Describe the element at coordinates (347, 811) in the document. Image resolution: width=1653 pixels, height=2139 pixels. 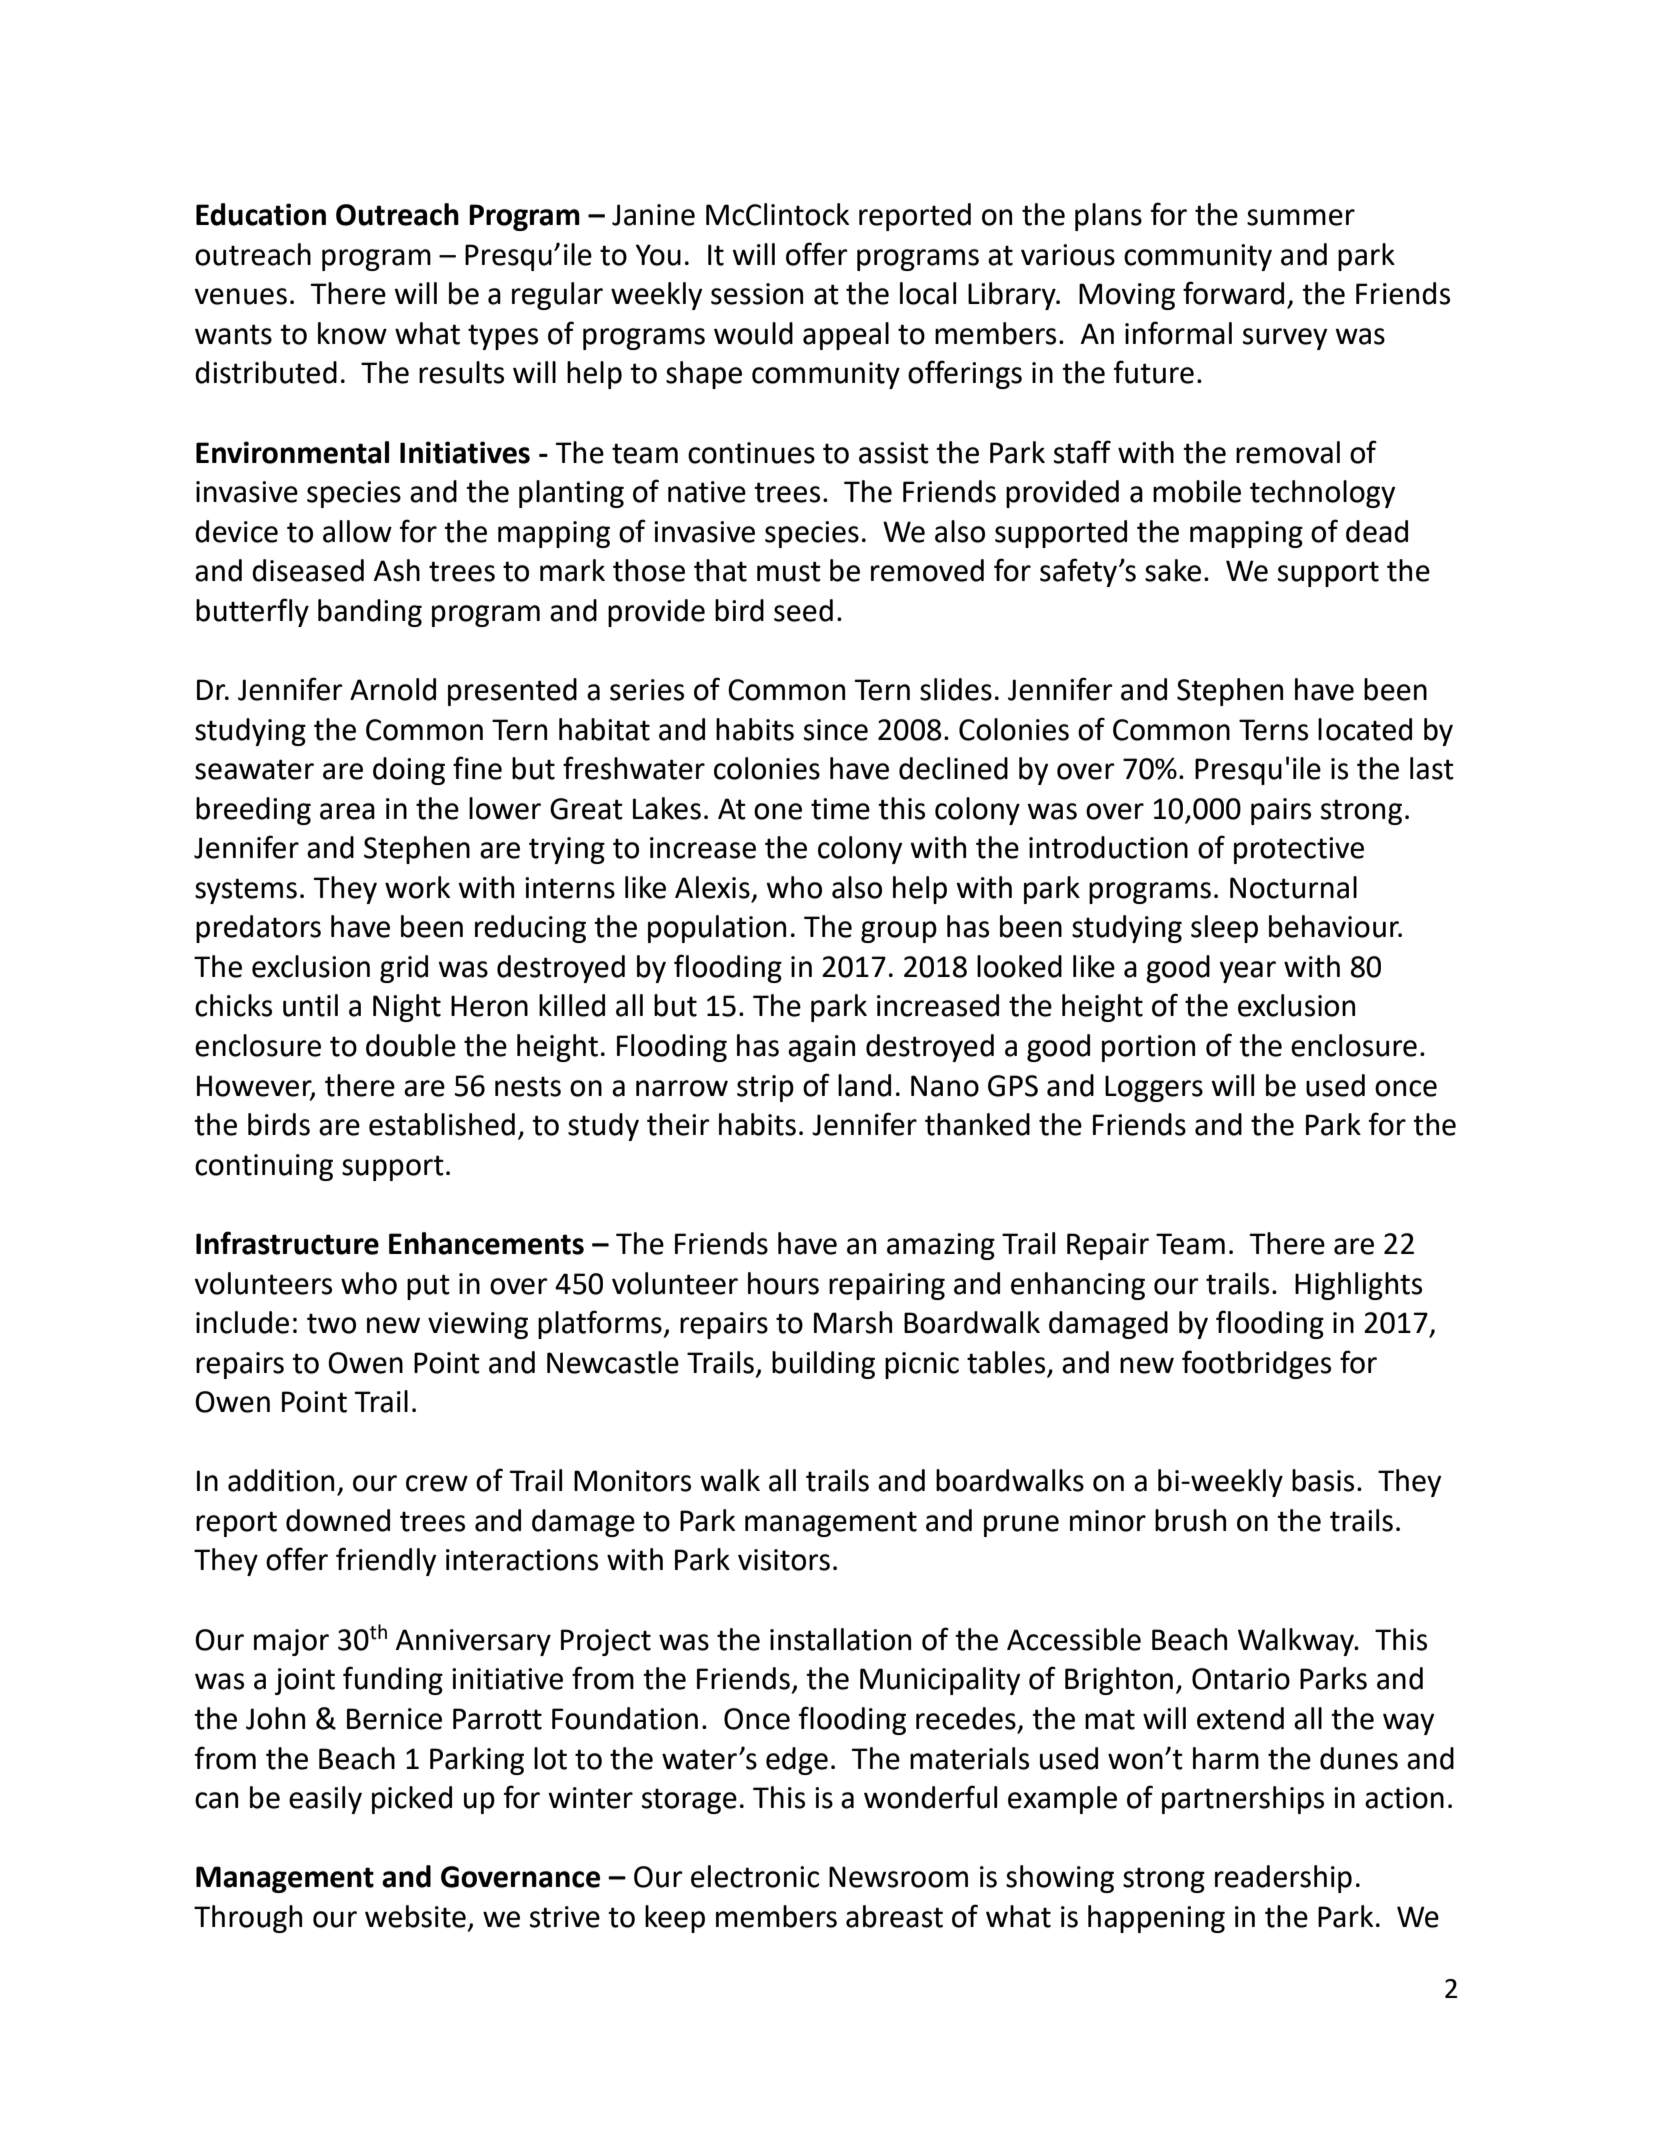
I see `area` at that location.
